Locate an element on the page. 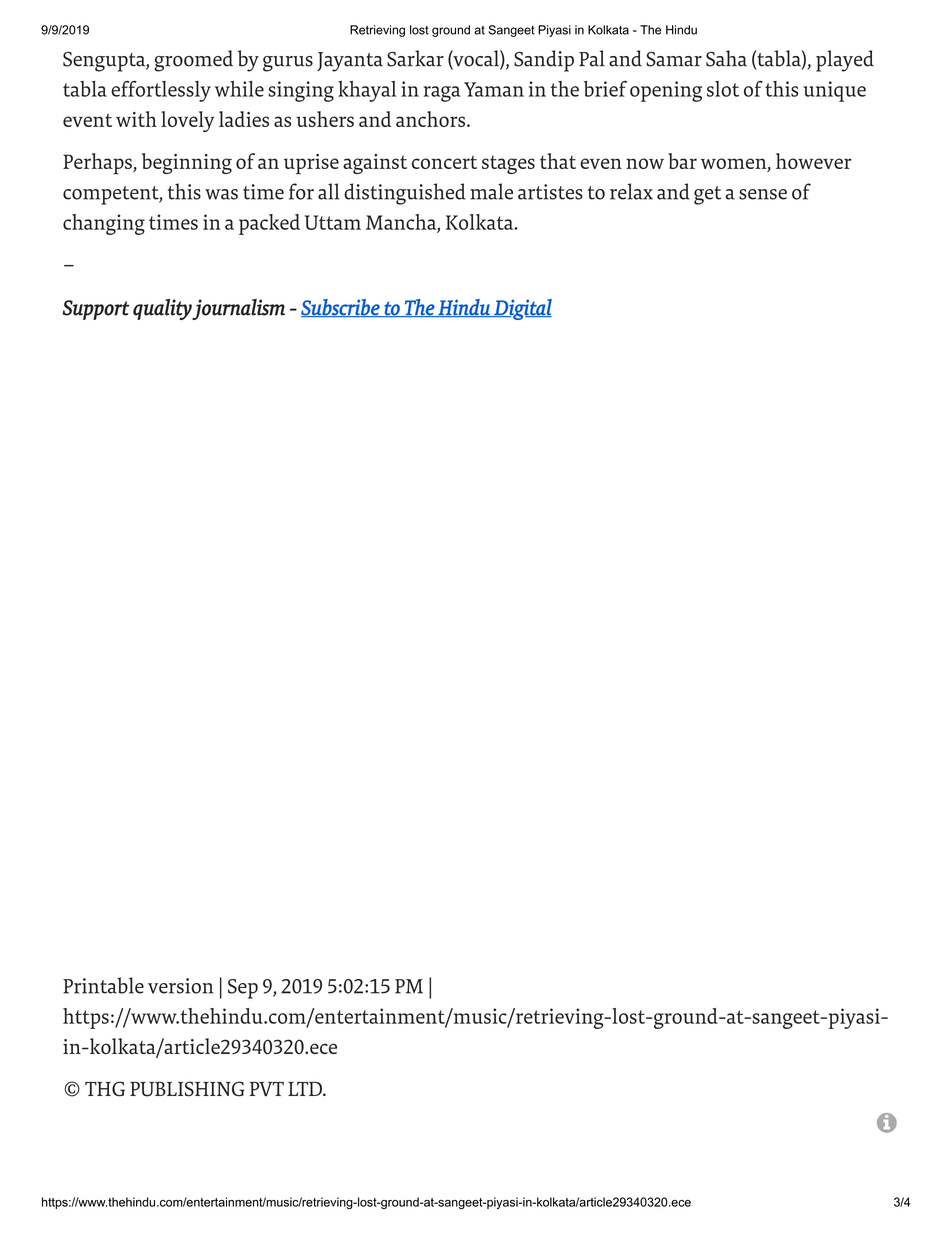 The width and height of the page is (952, 1233). quality is located at coordinates (163, 309).
